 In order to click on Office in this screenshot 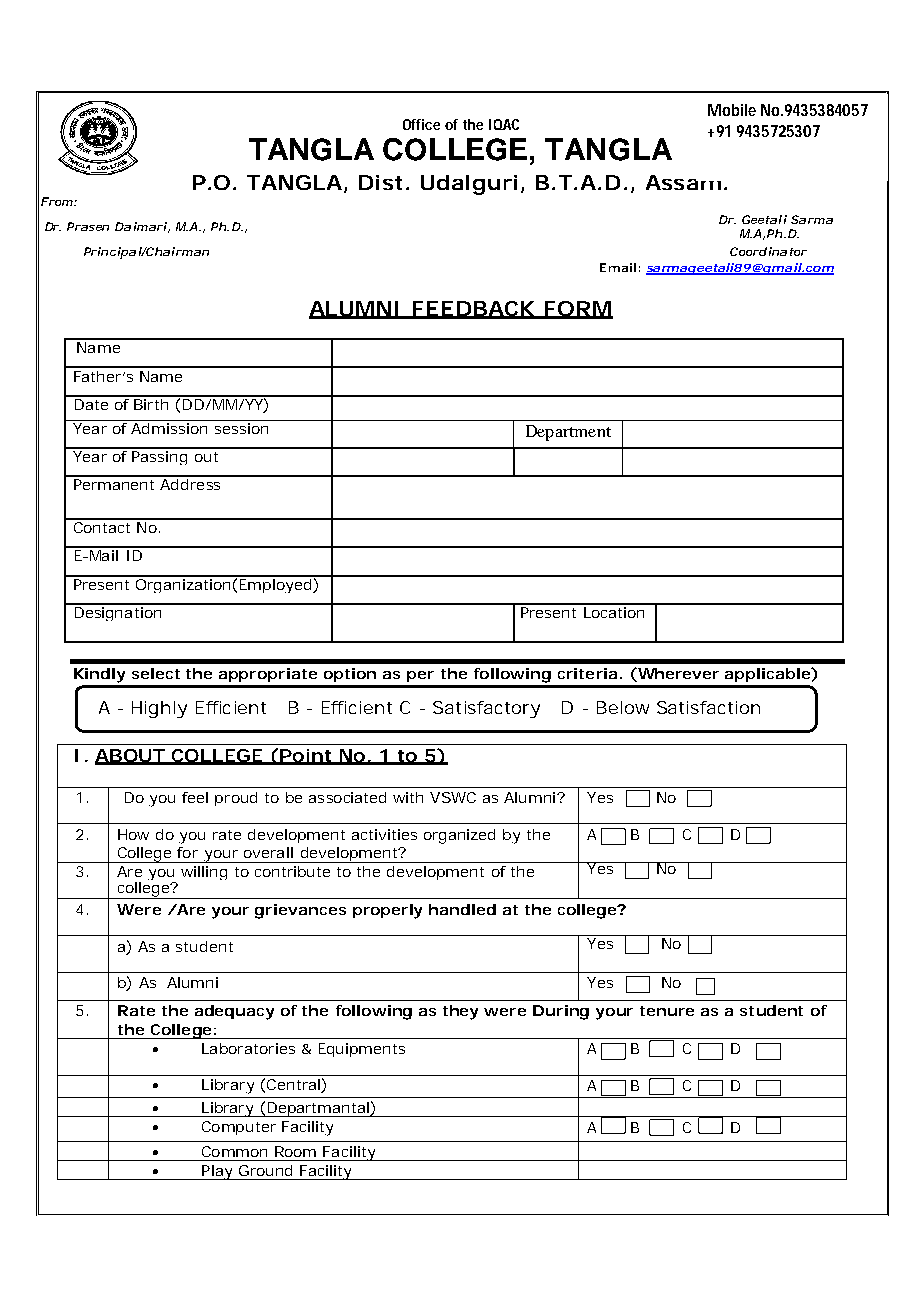, I will do `click(421, 124)`.
